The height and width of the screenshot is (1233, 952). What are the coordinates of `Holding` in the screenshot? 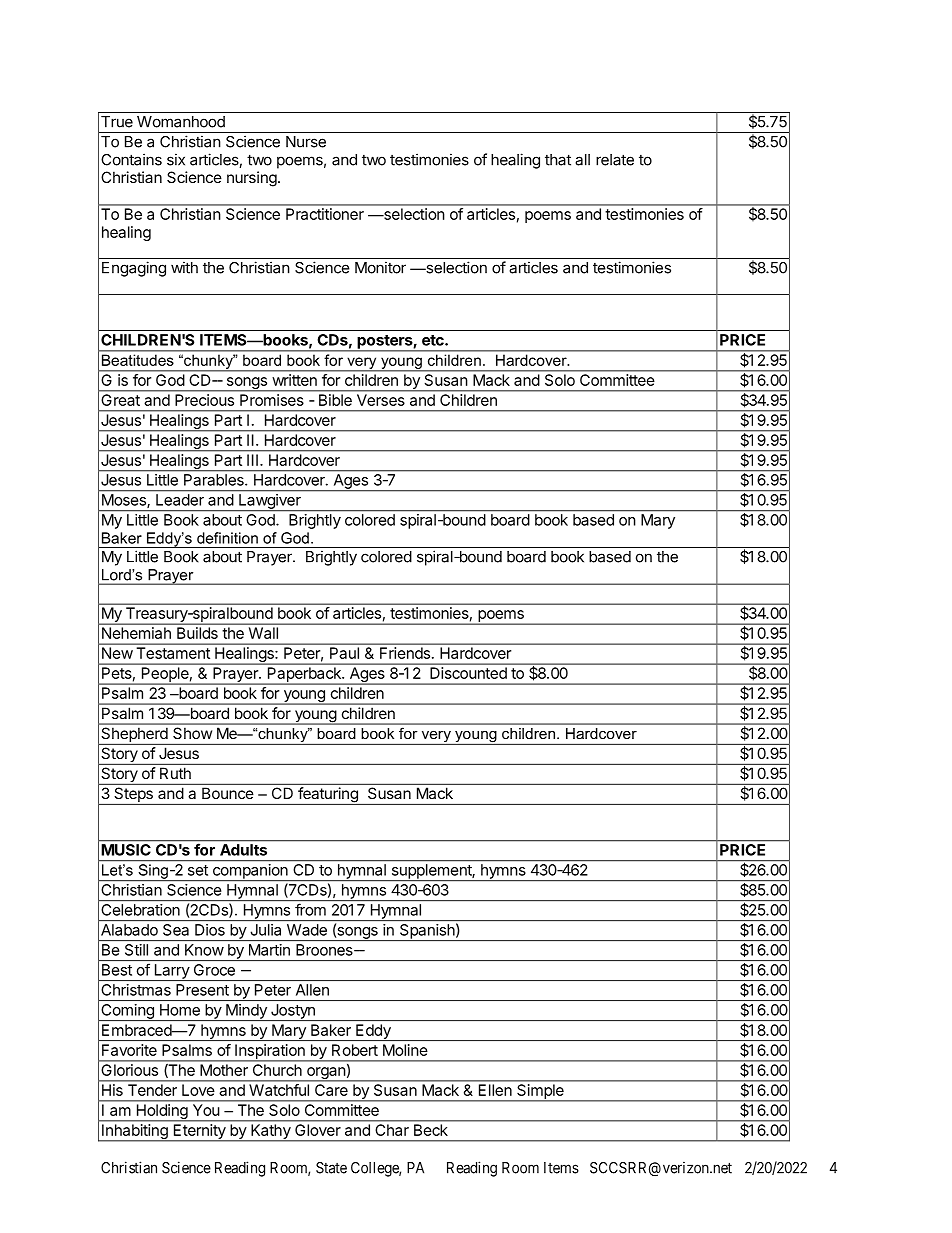 It's located at (162, 1112).
